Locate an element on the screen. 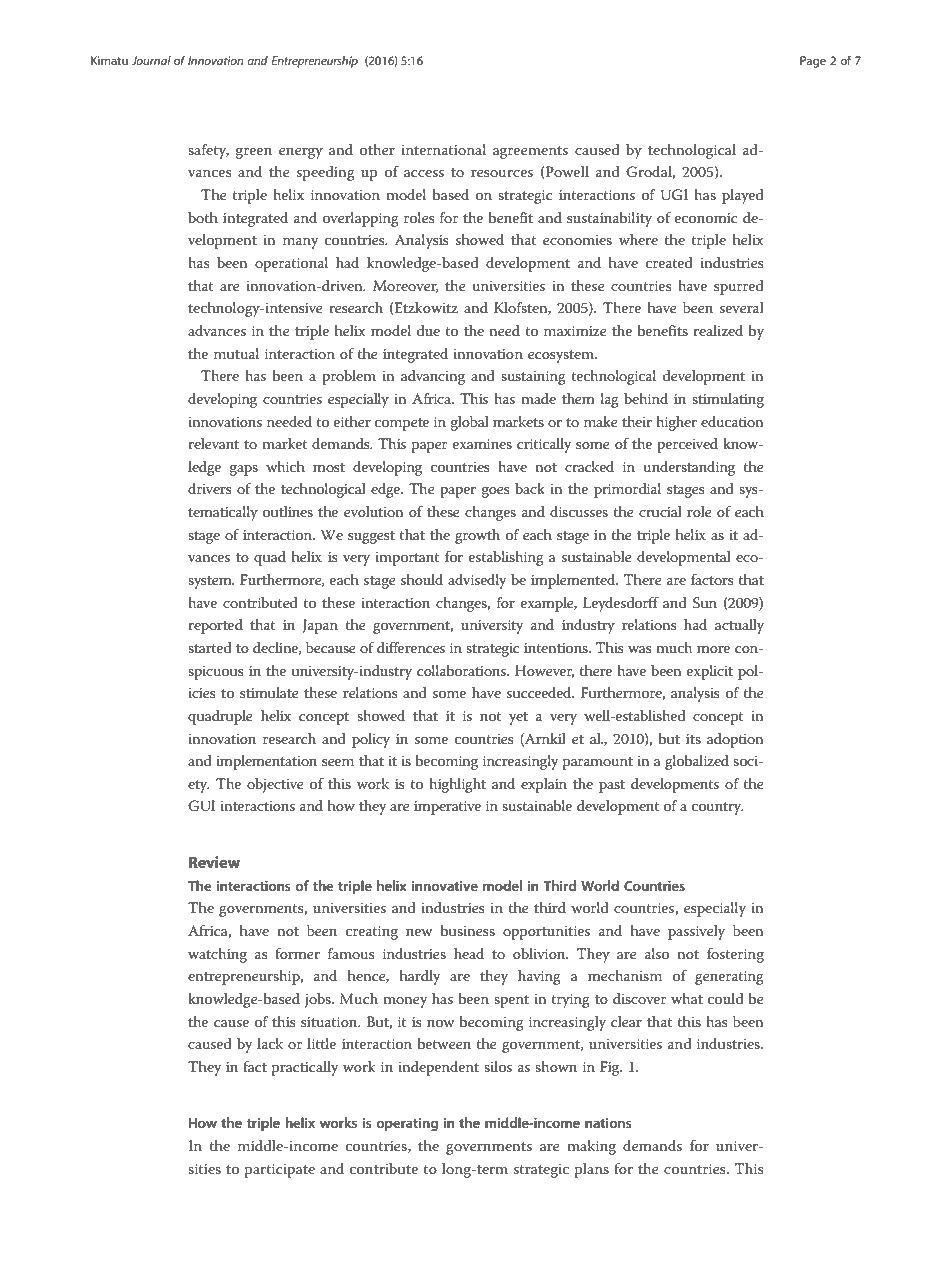 This screenshot has width=952, height=1270. actually is located at coordinates (739, 626).
